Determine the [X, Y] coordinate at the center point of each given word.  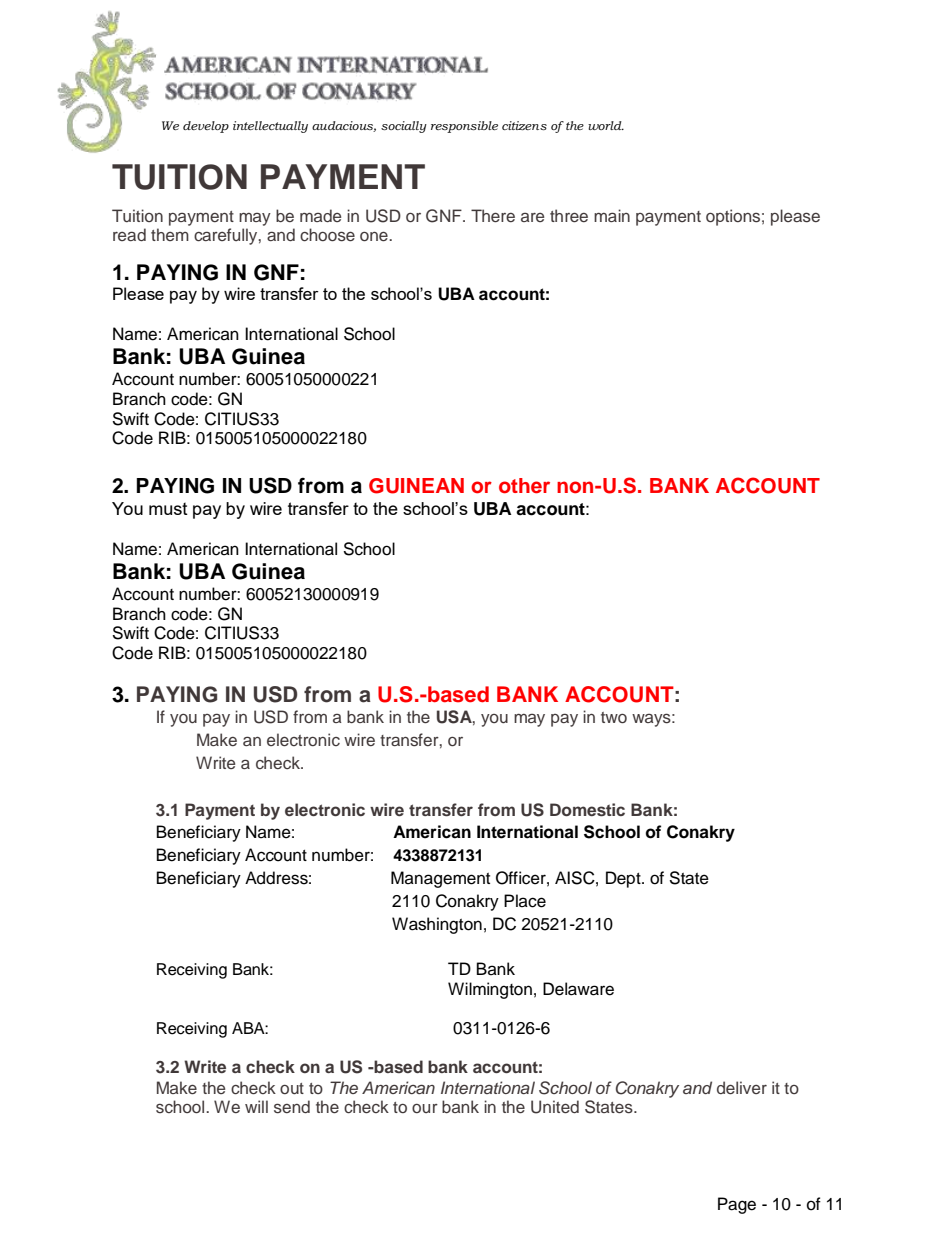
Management [440, 879]
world [606, 125]
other [524, 486]
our [425, 1108]
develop [206, 127]
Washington [437, 925]
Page [737, 1205]
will [256, 1106]
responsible [464, 127]
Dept [624, 879]
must [168, 509]
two [614, 717]
